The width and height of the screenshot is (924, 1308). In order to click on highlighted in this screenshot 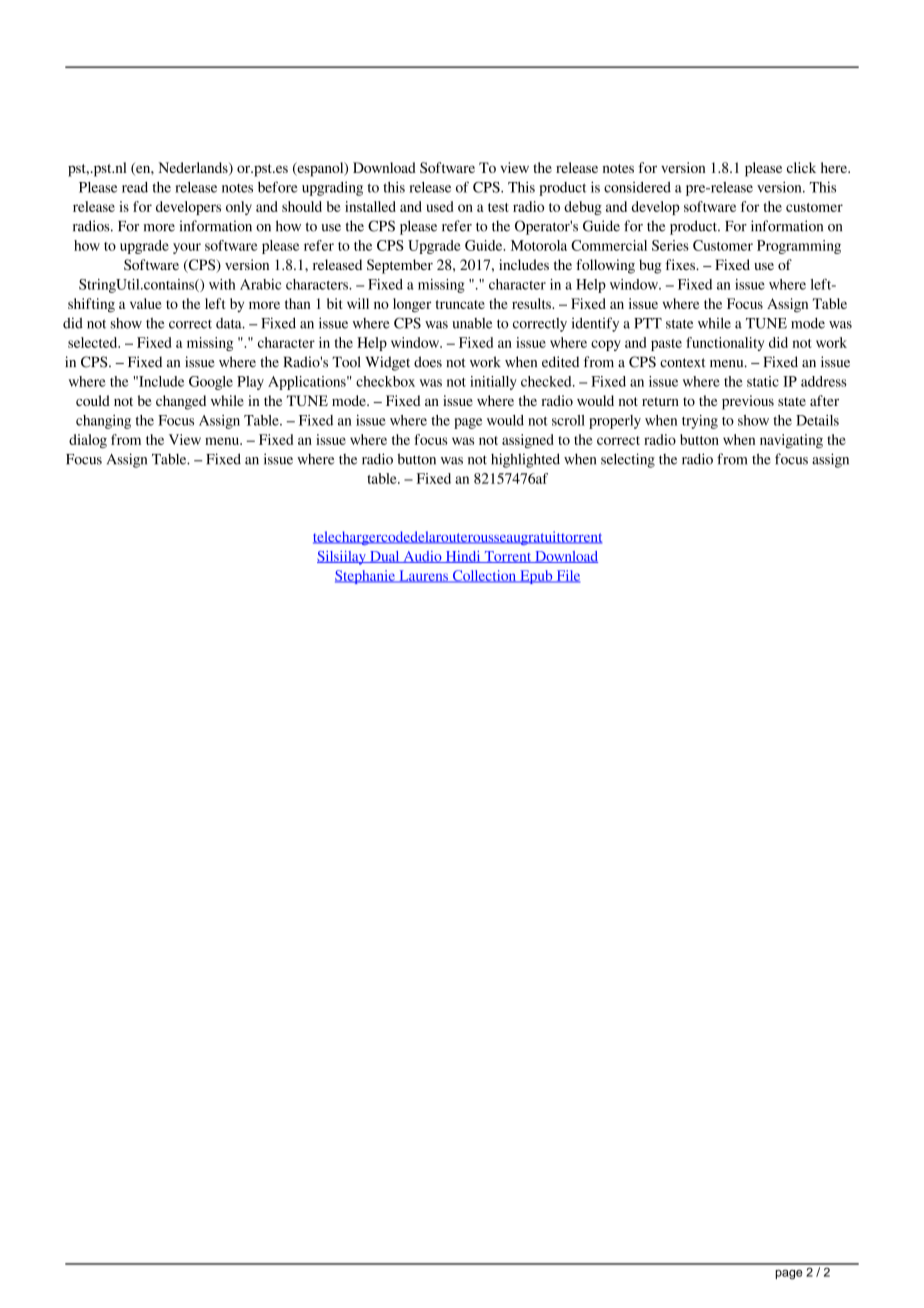, I will do `click(525, 460)`.
